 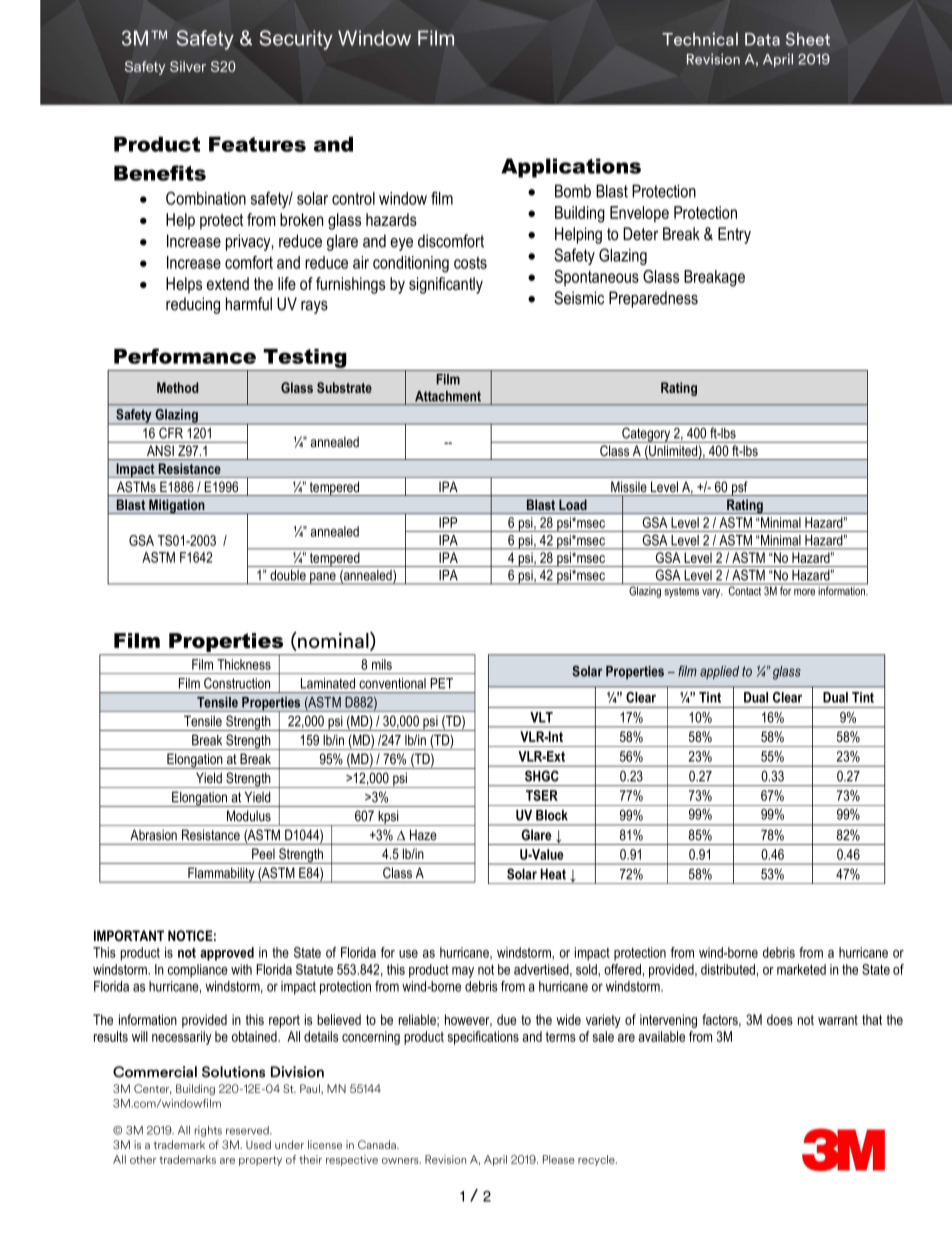 I want to click on mils, so click(x=382, y=664).
